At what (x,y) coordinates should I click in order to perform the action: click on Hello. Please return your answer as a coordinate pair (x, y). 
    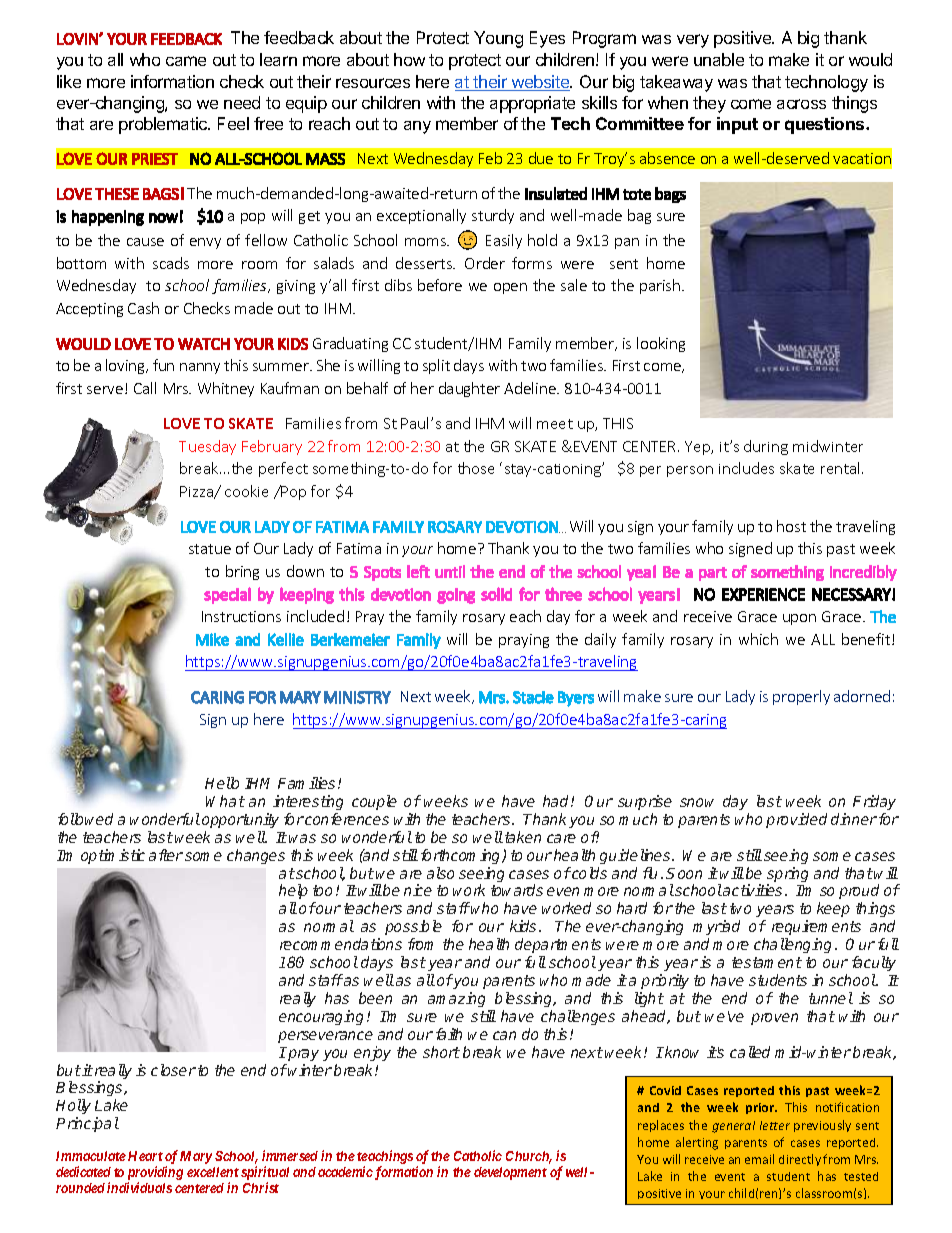
    Looking at the image, I should click on (222, 783).
